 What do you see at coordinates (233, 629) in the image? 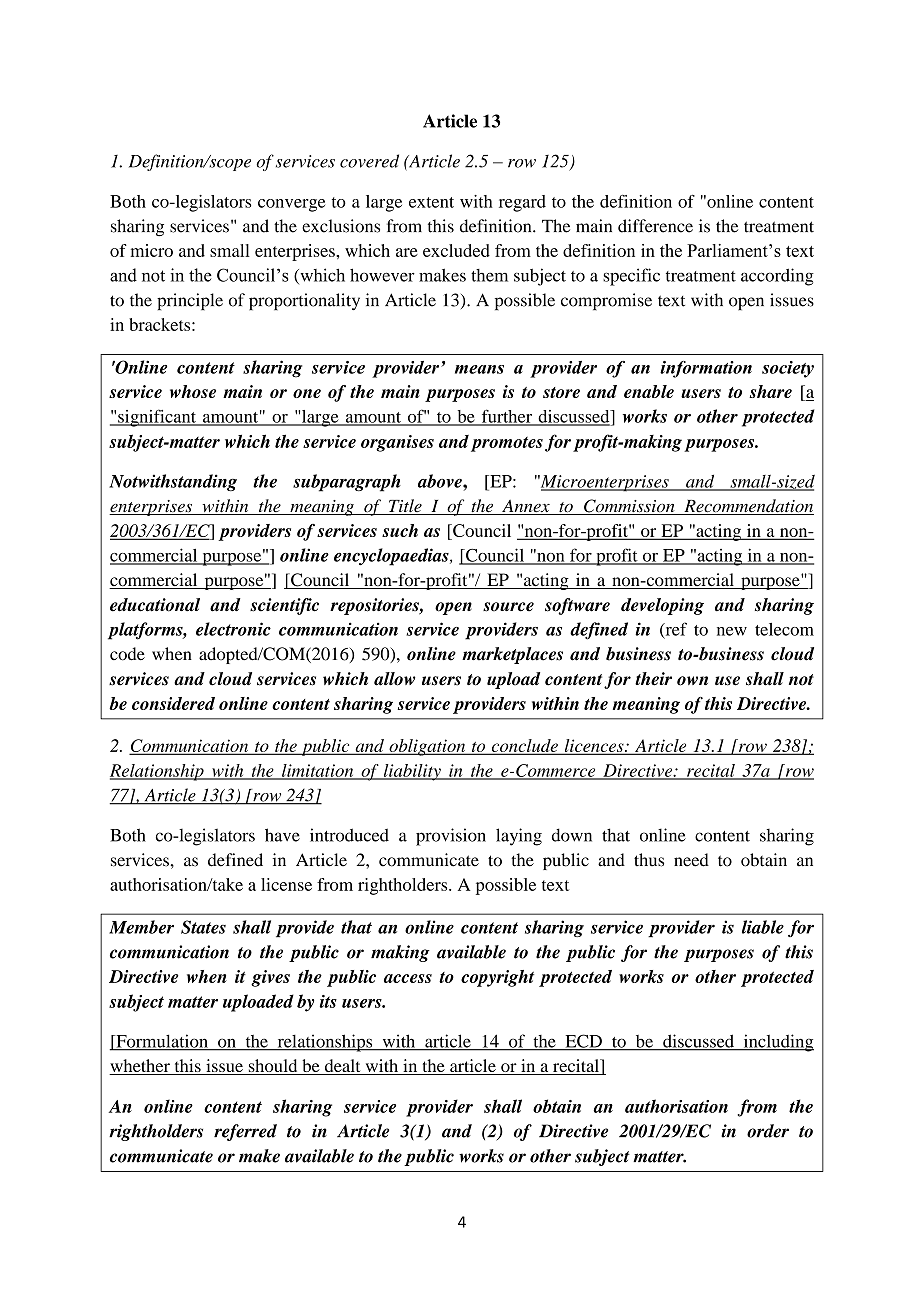
I see `electronic` at bounding box center [233, 629].
